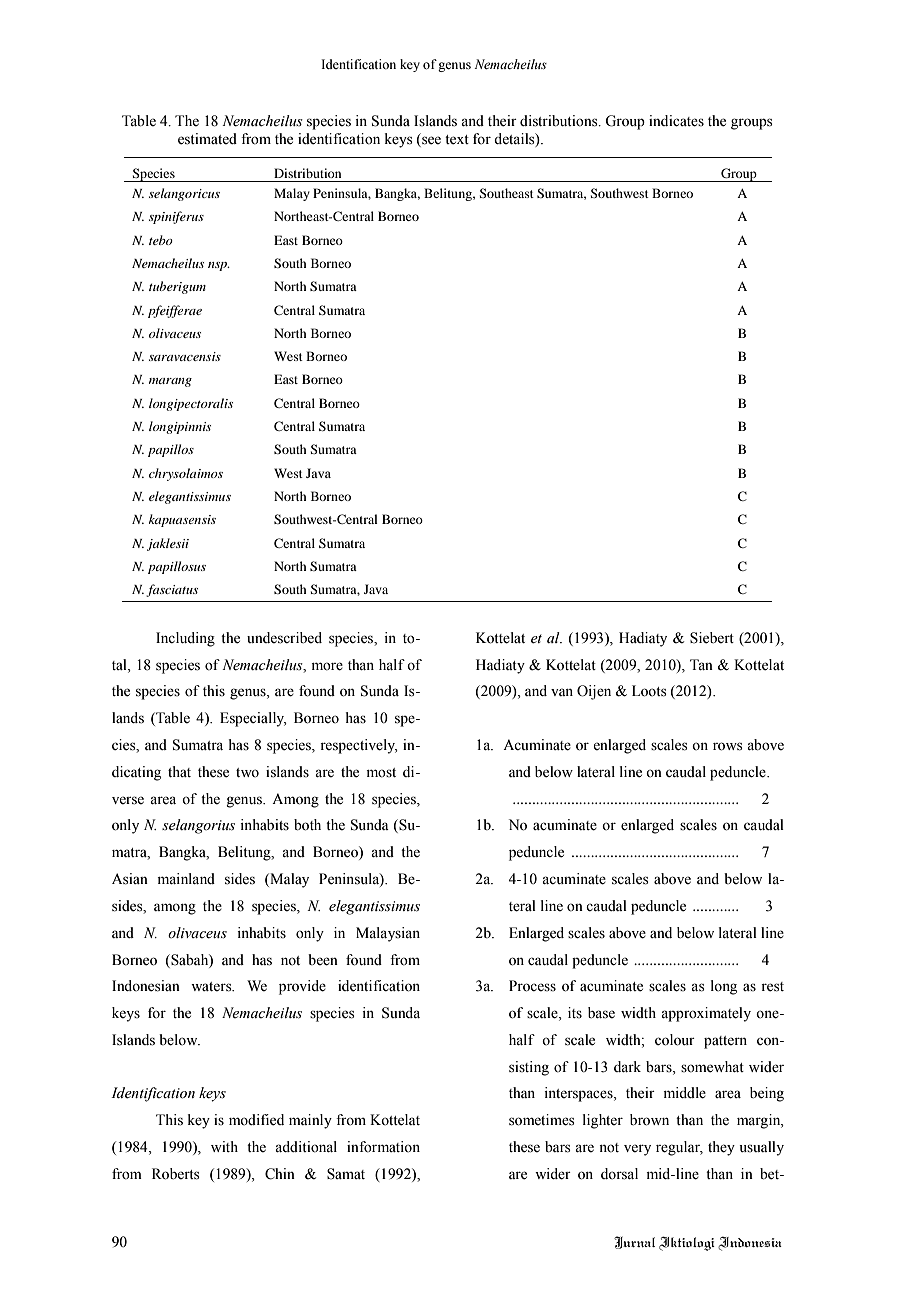  What do you see at coordinates (701, 664) in the screenshot?
I see `Tan` at bounding box center [701, 664].
